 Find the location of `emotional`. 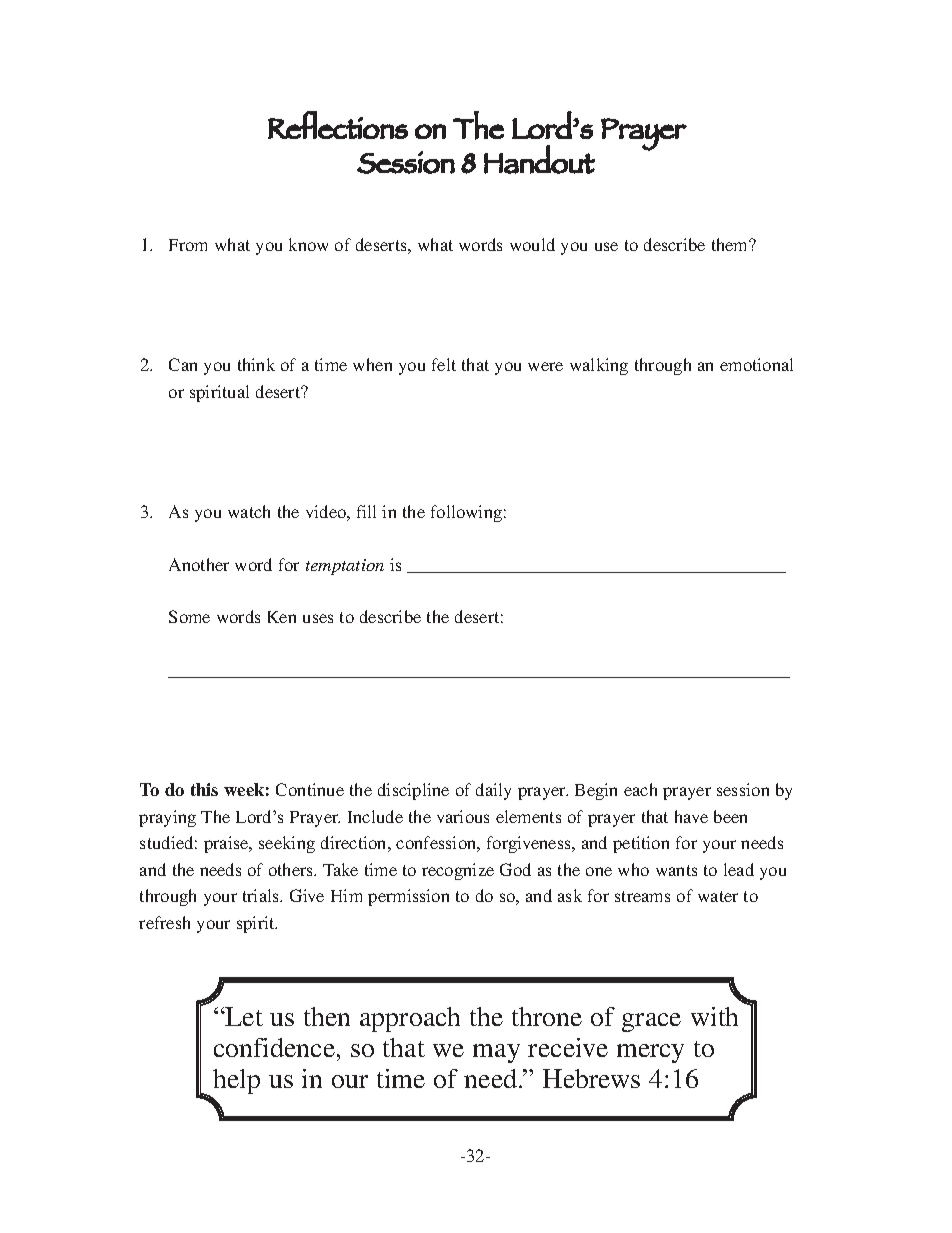

emotional is located at coordinates (756, 364).
